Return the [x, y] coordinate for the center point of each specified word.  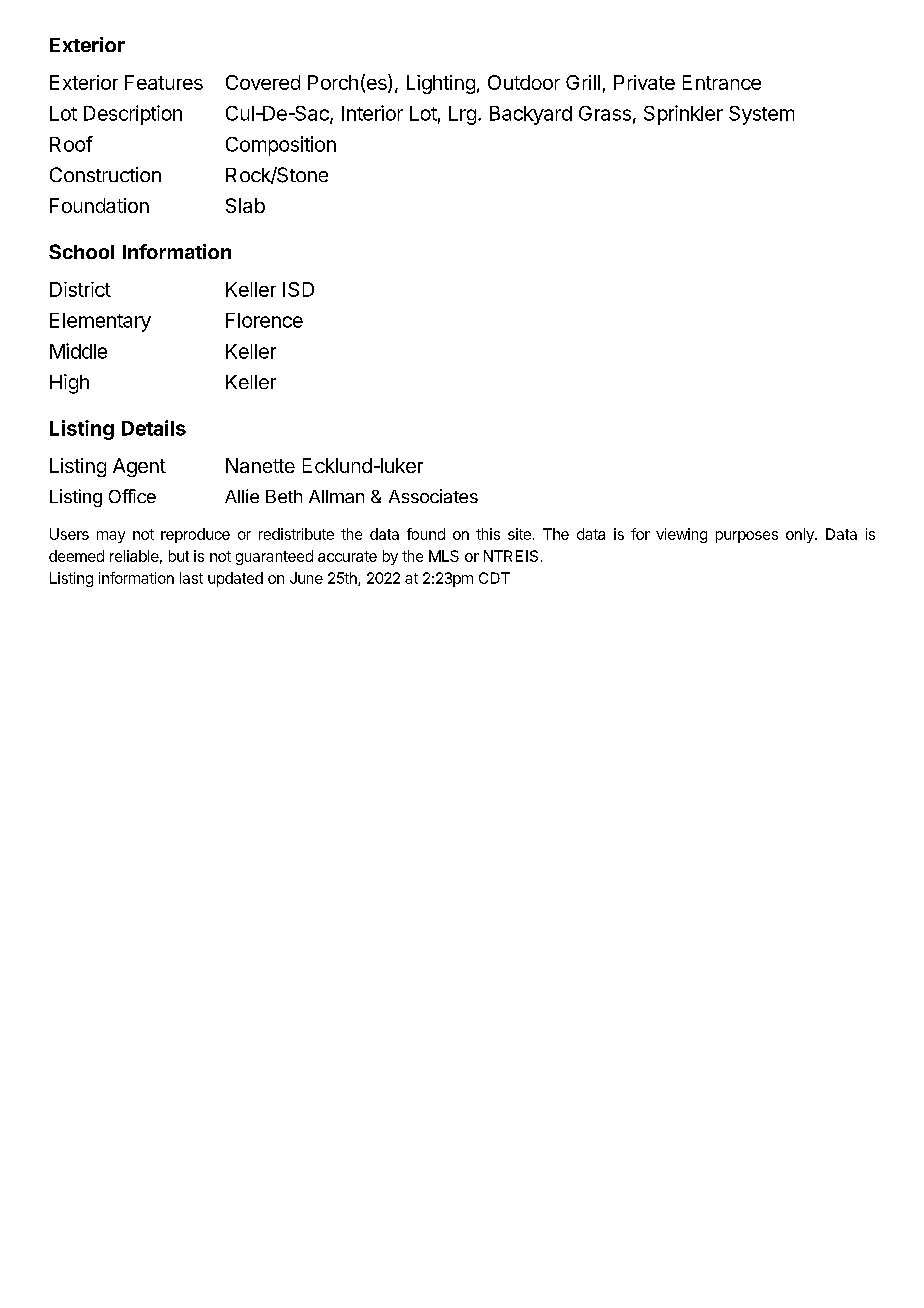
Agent [139, 467]
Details [154, 428]
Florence [264, 320]
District [80, 289]
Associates [433, 496]
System [761, 115]
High [69, 384]
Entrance [722, 82]
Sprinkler [683, 115]
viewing [681, 535]
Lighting [441, 84]
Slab [245, 205]
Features [164, 82]
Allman [336, 496]
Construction [105, 174]
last [191, 578]
